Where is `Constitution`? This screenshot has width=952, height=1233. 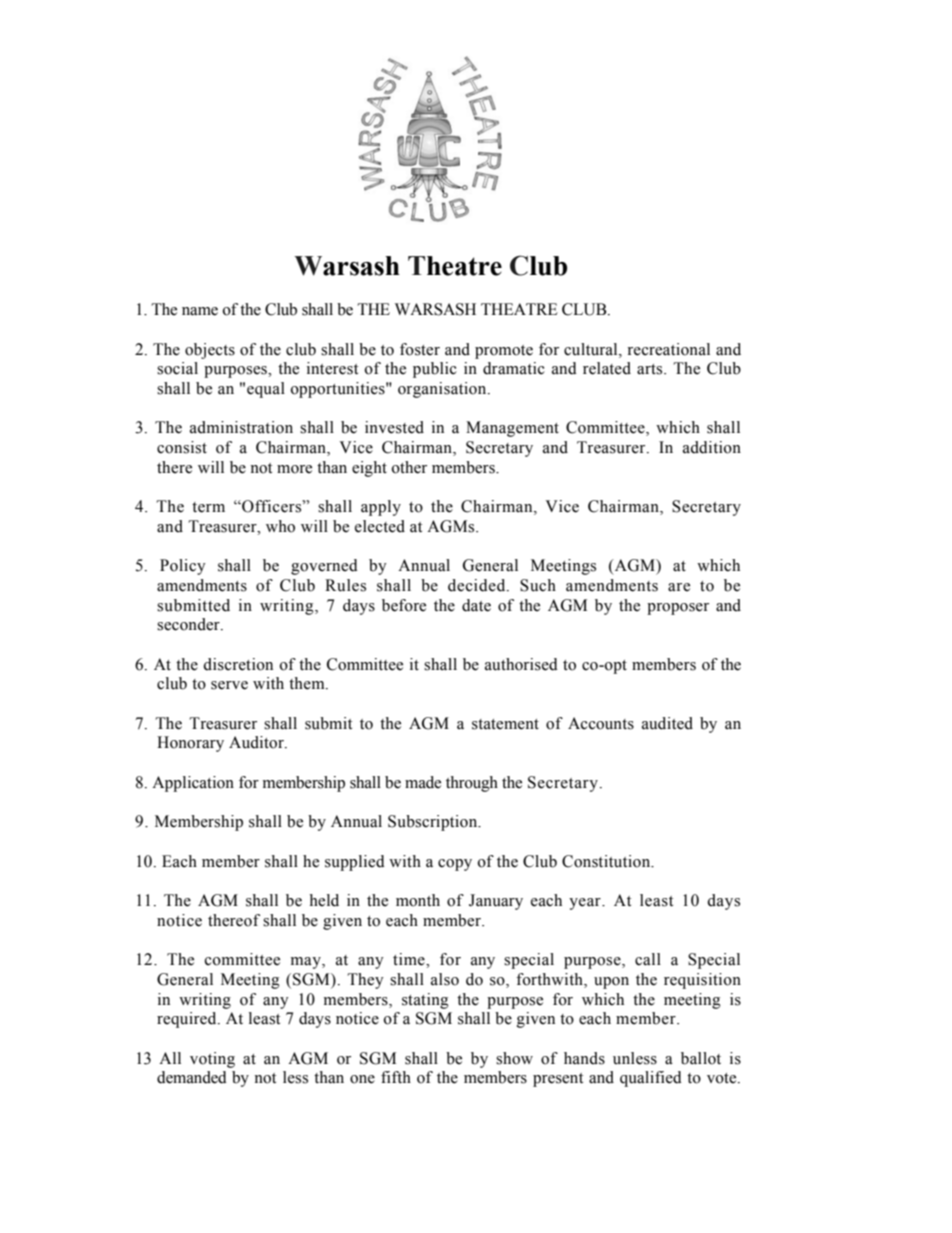 Constitution is located at coordinates (607, 861).
